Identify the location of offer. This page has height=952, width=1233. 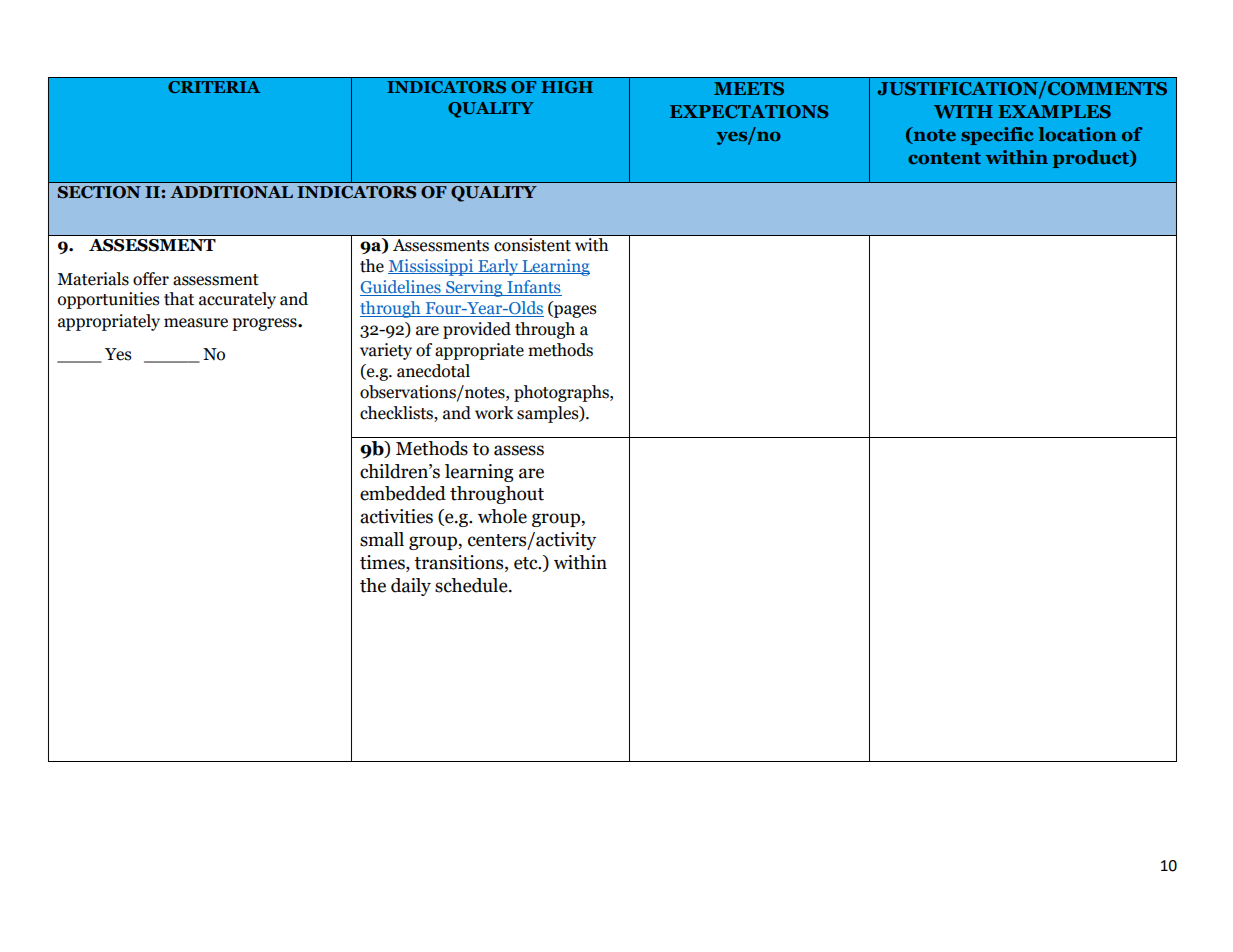
(151, 279).
